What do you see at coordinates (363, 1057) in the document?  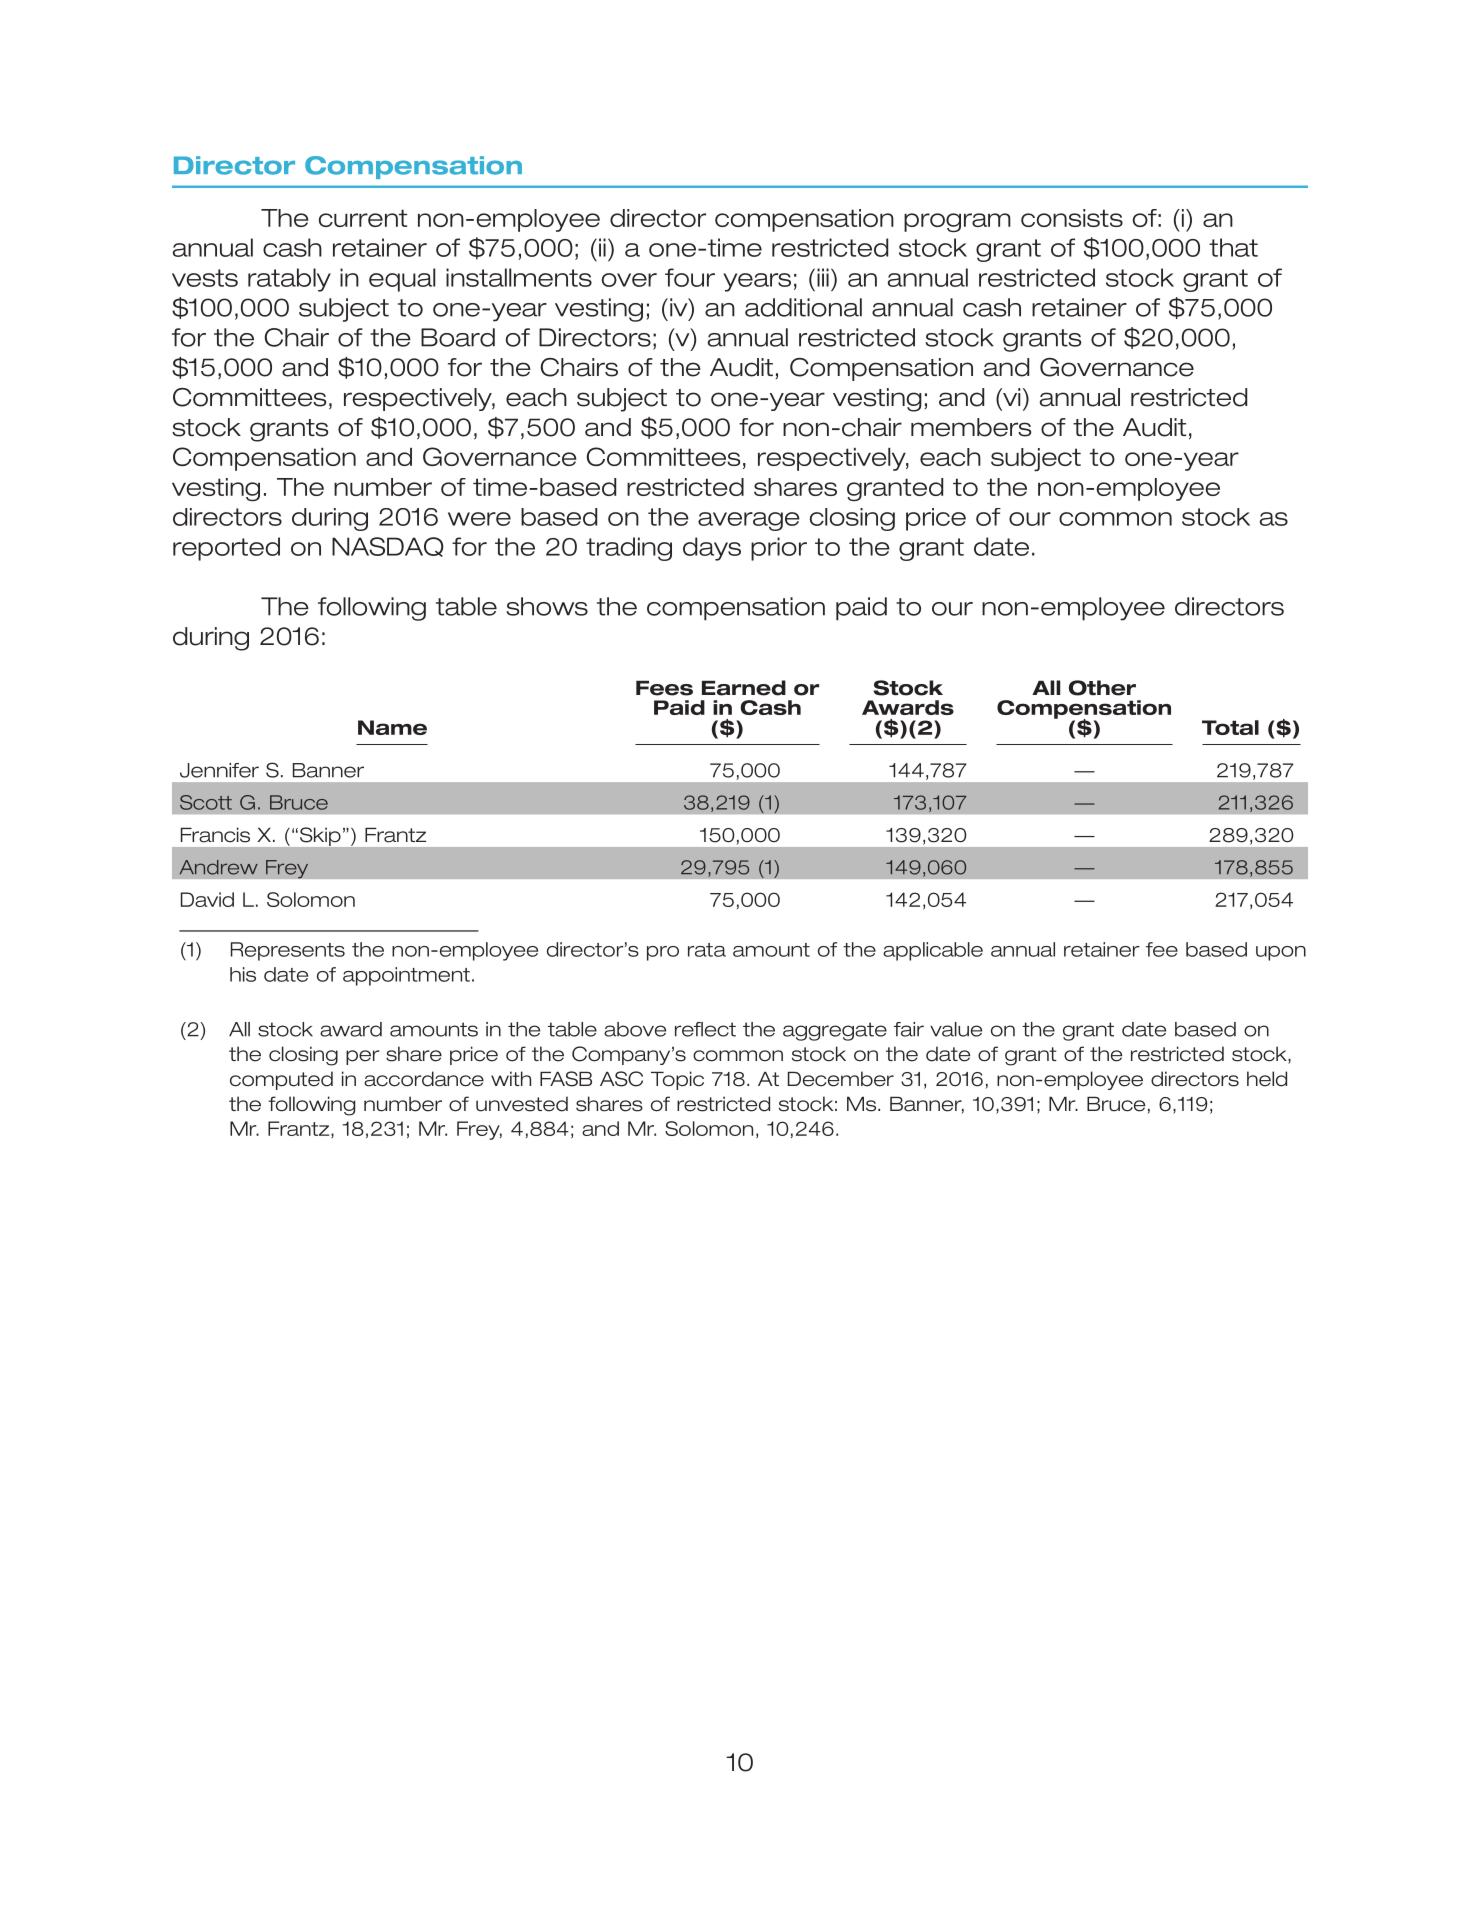 I see `per` at bounding box center [363, 1057].
